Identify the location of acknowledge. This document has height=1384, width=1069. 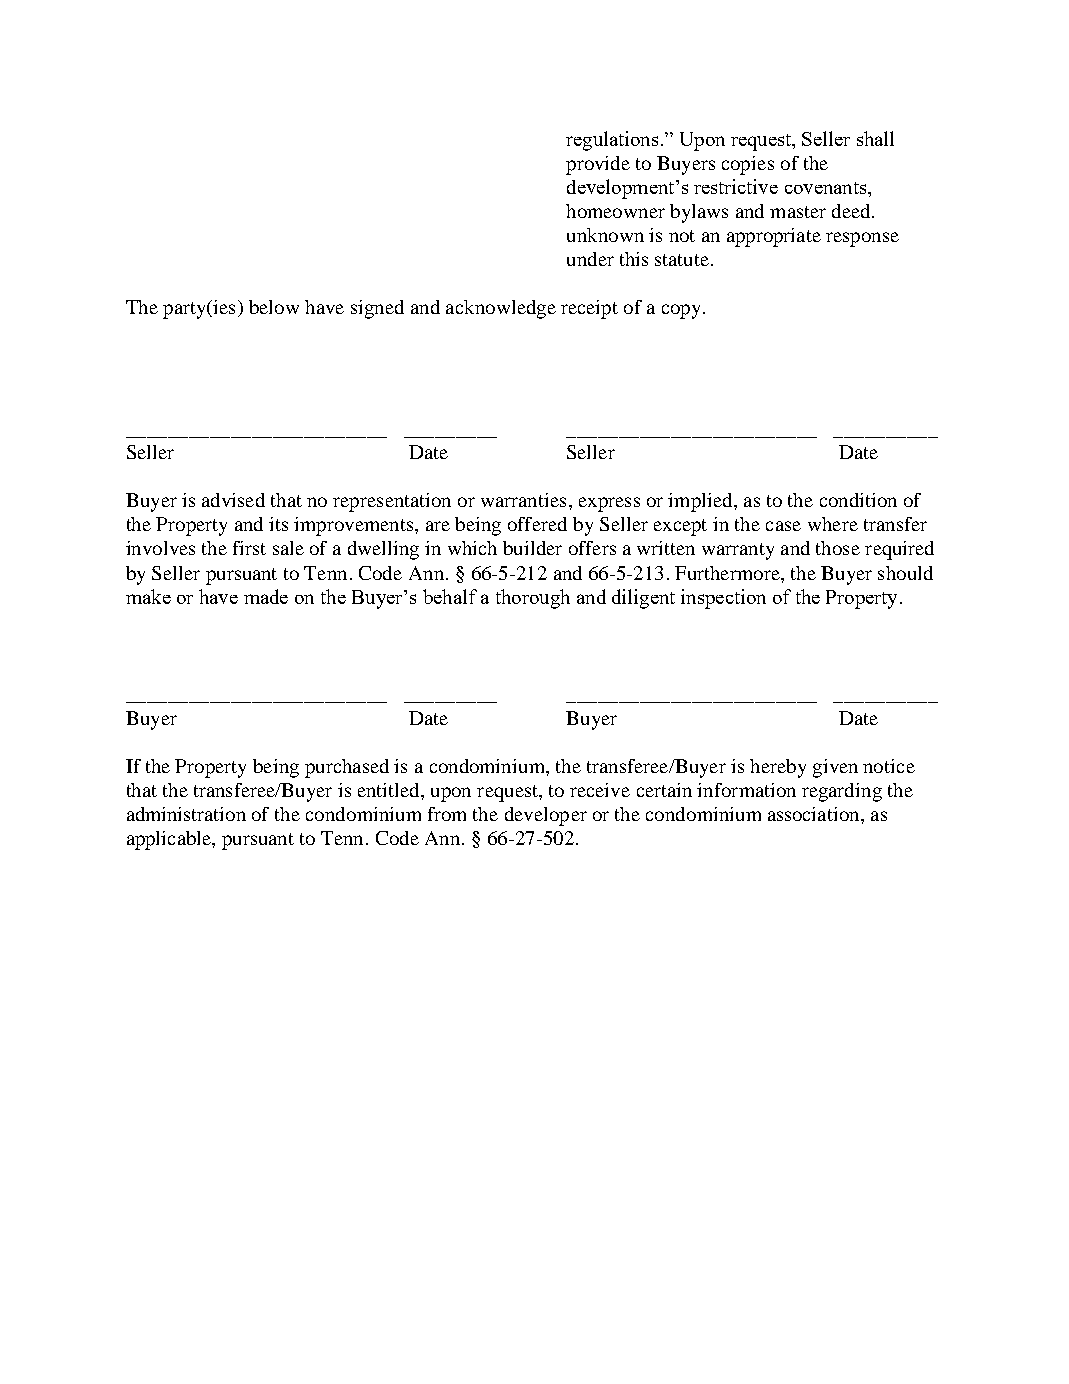
(501, 309).
